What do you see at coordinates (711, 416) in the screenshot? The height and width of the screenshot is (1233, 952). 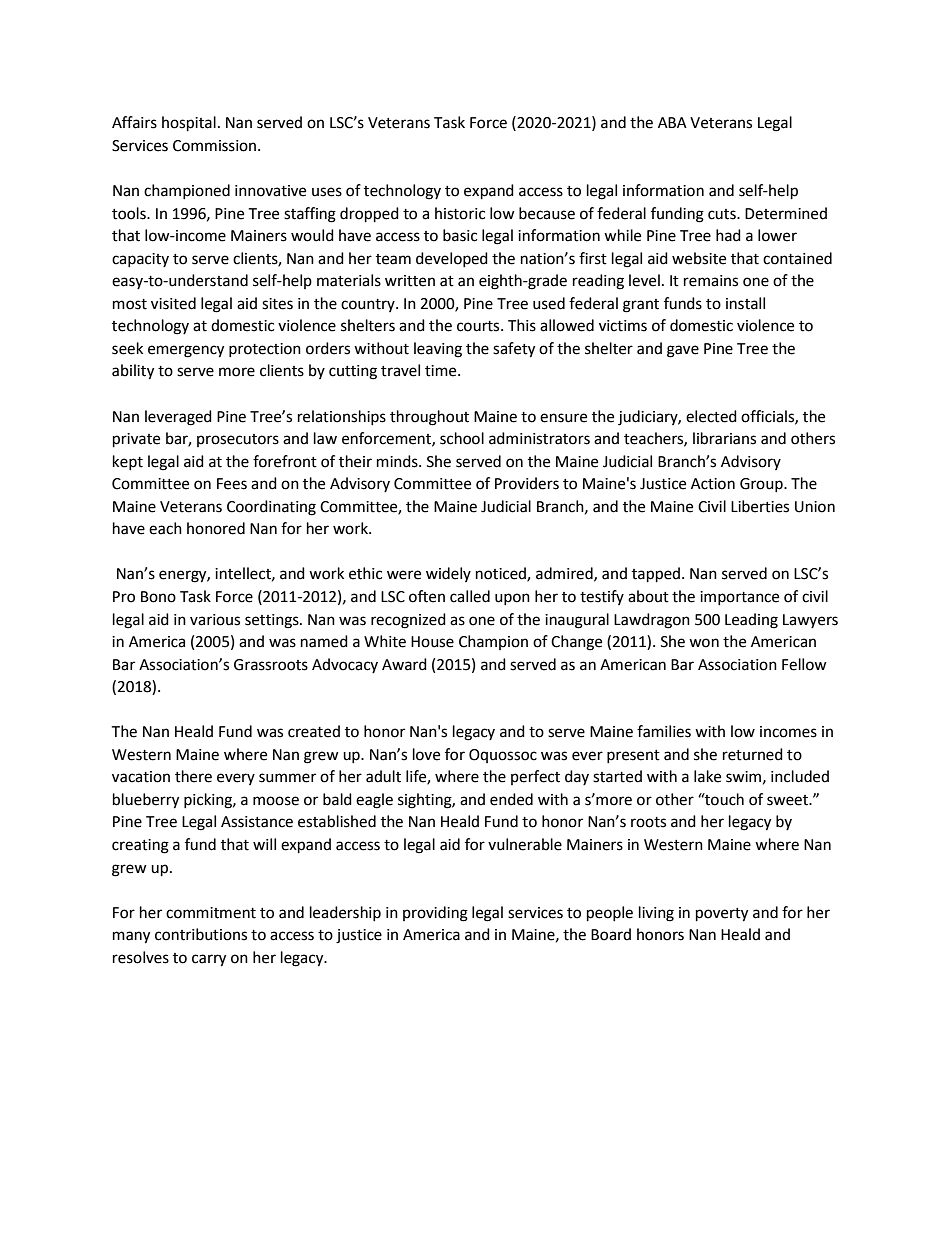 I see `elected` at bounding box center [711, 416].
